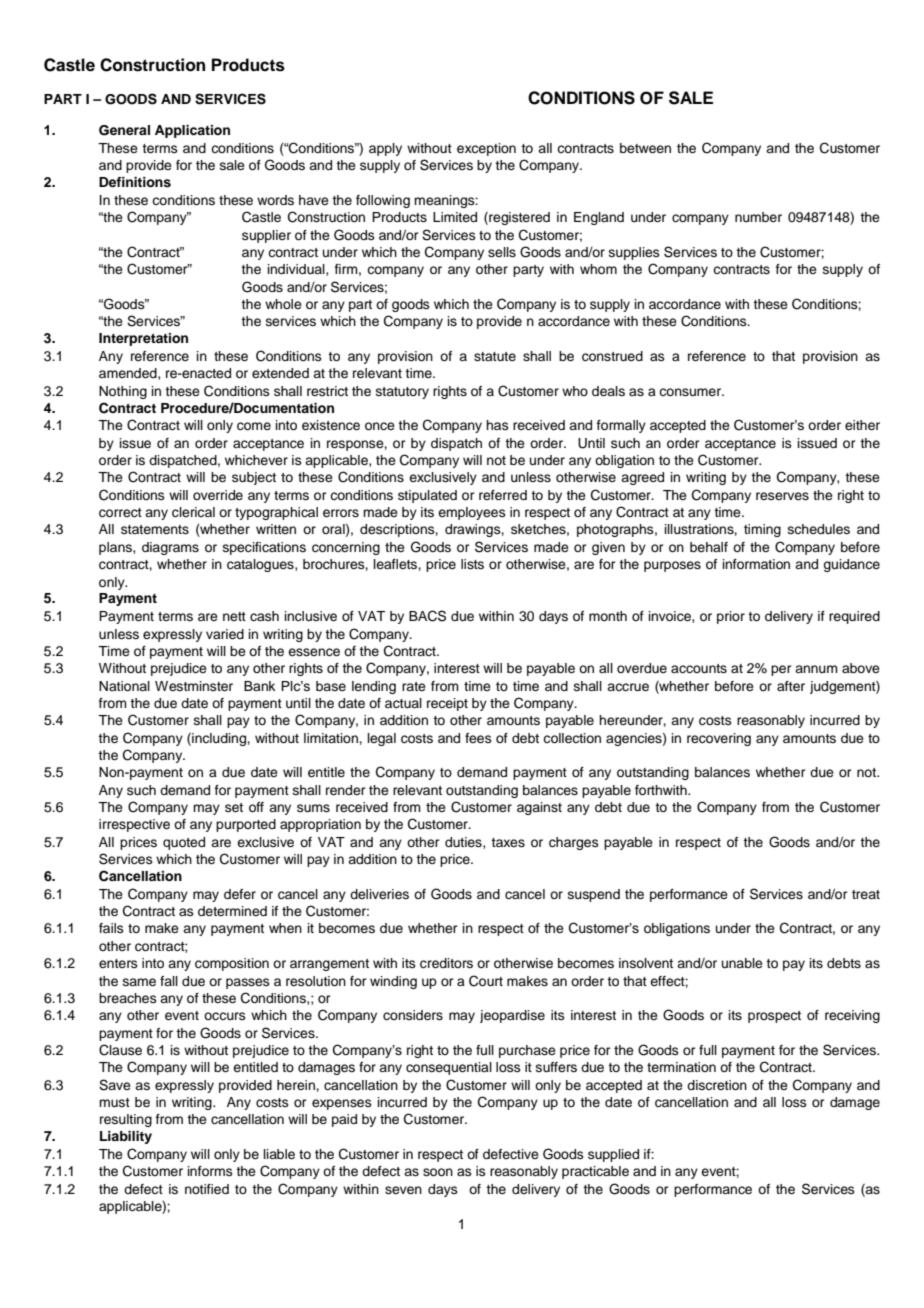  Describe the element at coordinates (210, 1171) in the screenshot. I see `informs` at that location.
